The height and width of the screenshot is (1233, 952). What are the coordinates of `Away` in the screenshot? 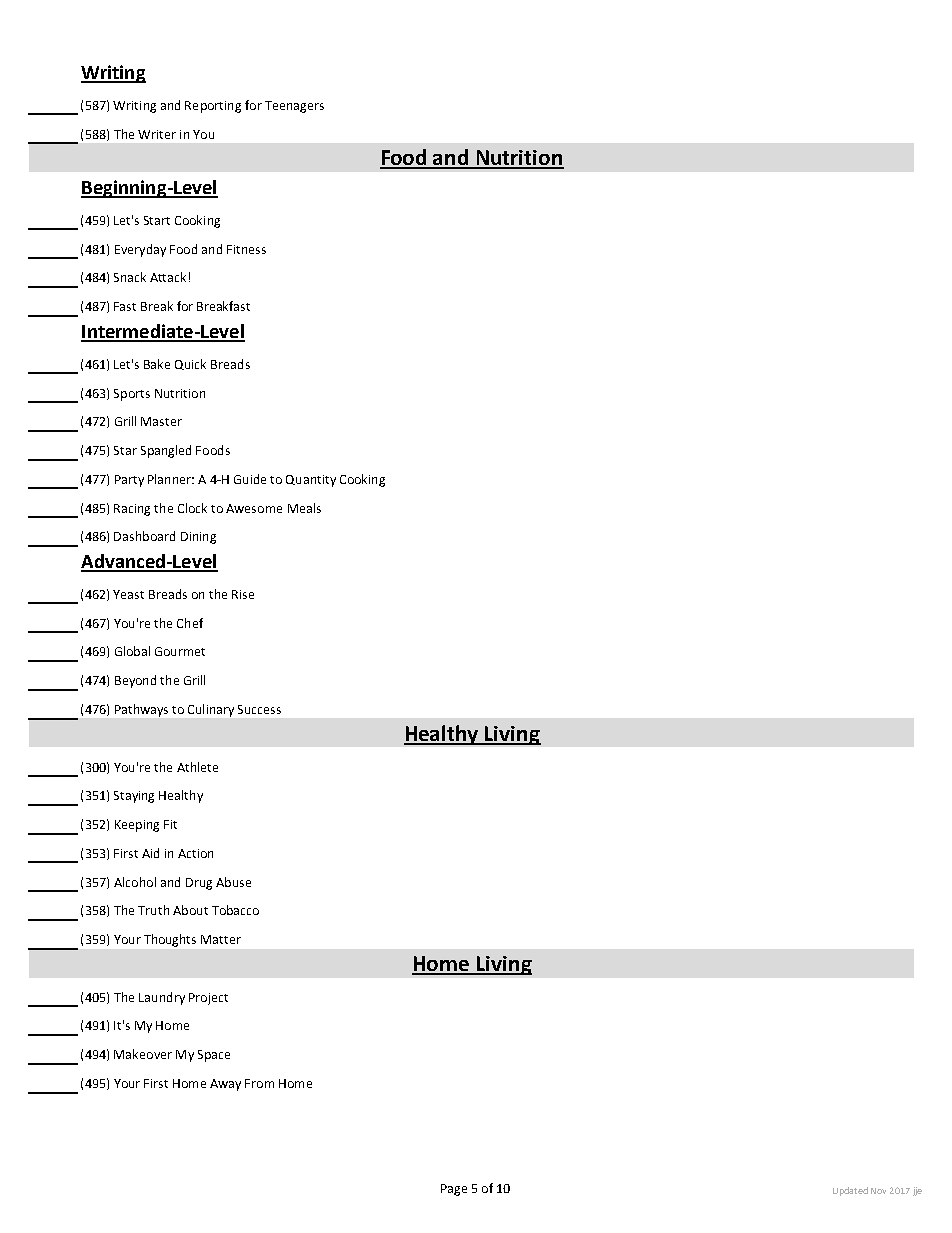 It's located at (225, 1085).
